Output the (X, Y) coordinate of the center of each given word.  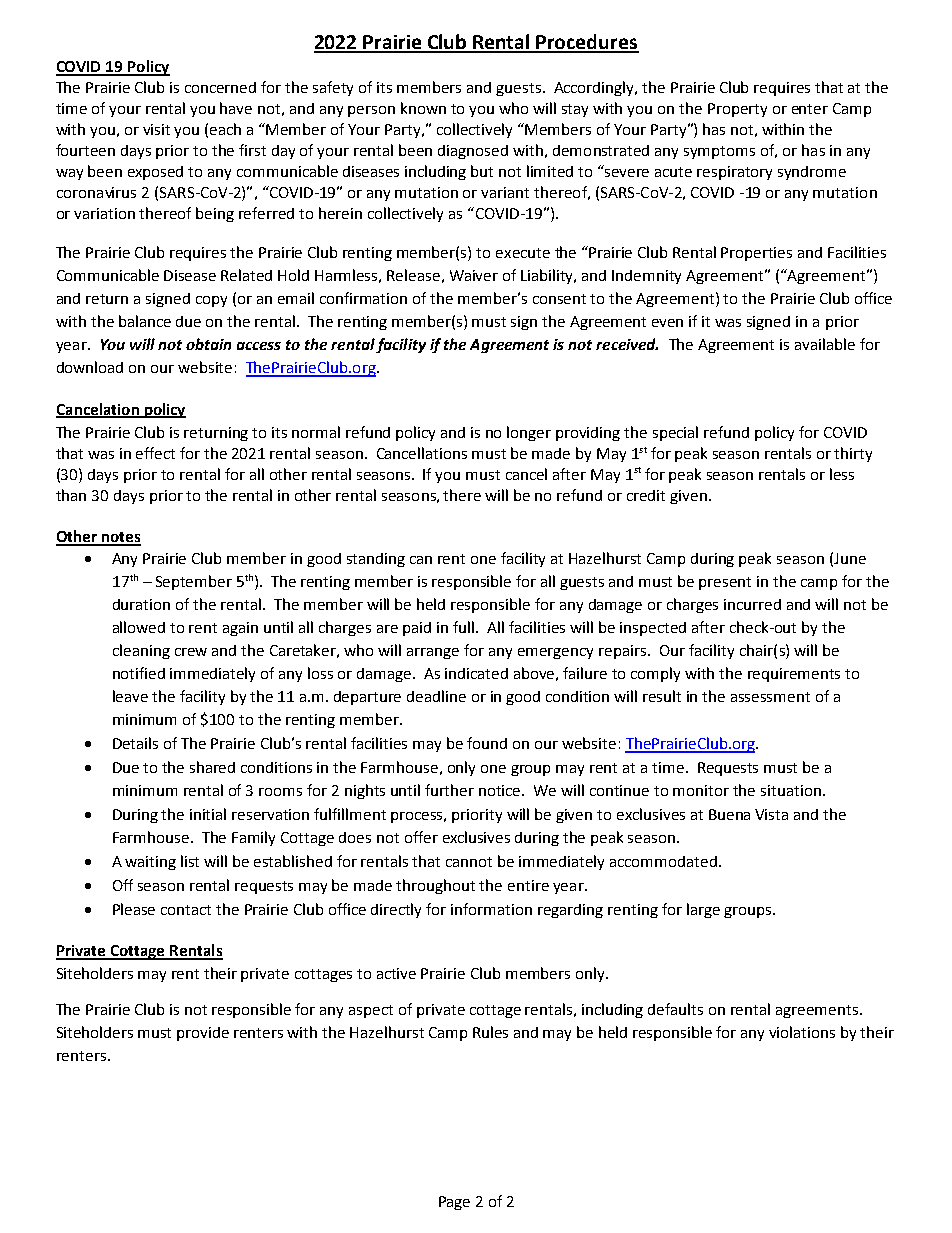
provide (203, 1034)
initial (208, 814)
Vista (771, 814)
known (423, 108)
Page (454, 1203)
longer (529, 433)
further (449, 790)
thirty (853, 454)
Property (737, 110)
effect (155, 453)
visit (156, 129)
